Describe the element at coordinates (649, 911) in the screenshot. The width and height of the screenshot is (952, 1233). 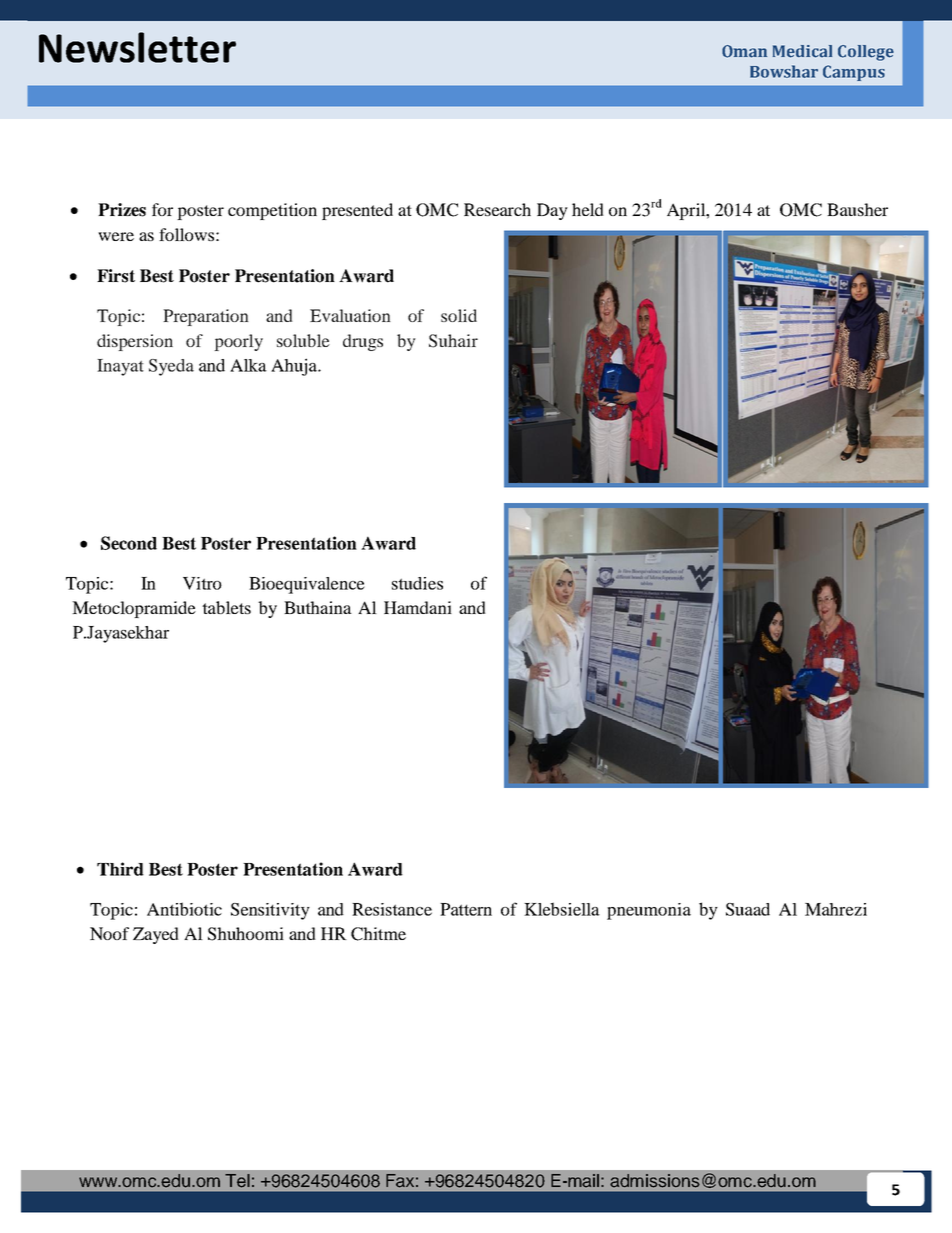
I see `pneumonia` at that location.
